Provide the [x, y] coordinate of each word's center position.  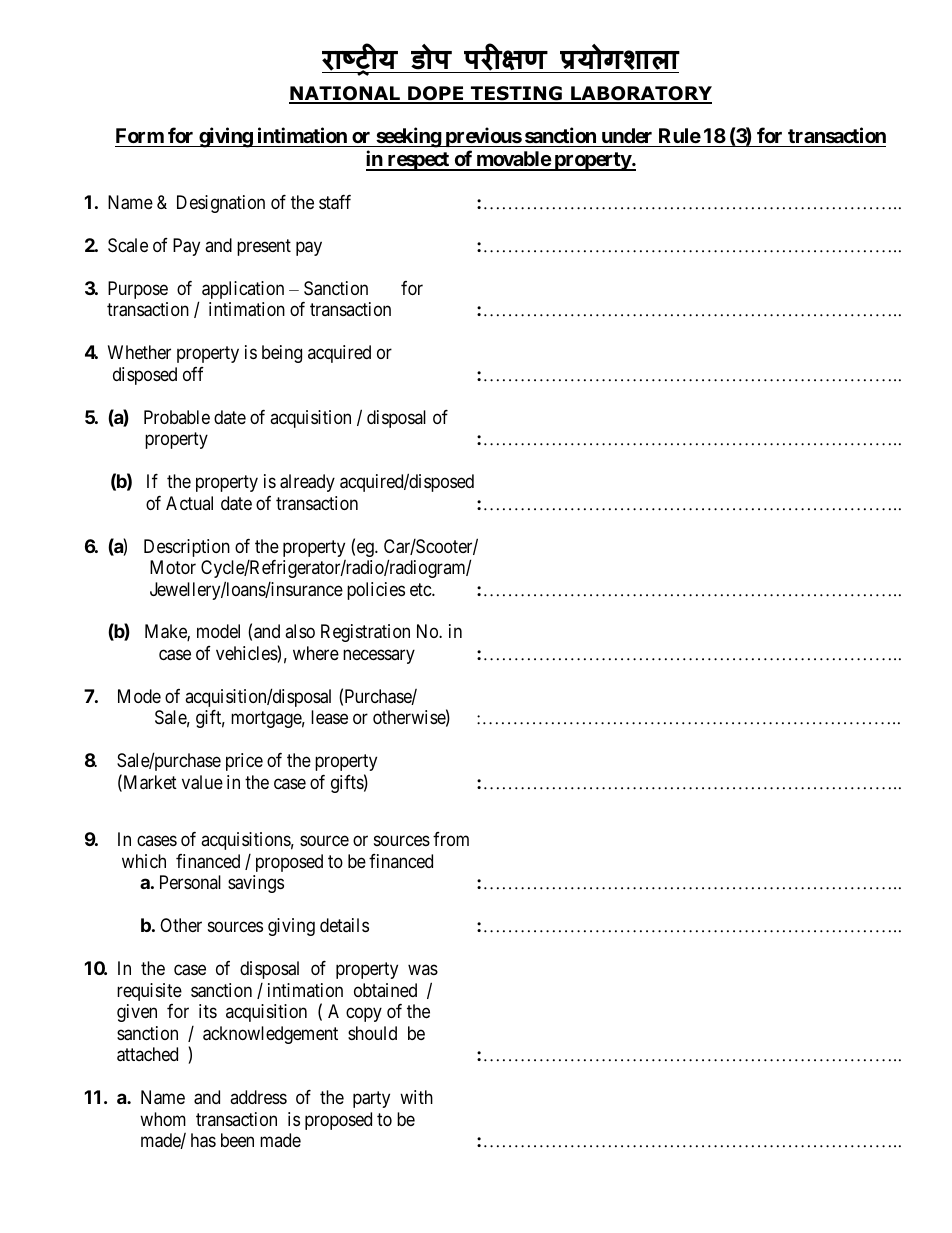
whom [163, 1119]
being [282, 354]
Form [140, 135]
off [193, 374]
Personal [190, 882]
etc [421, 589]
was [423, 970]
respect [418, 161]
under [627, 135]
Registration [365, 633]
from [451, 839]
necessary [379, 656]
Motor [173, 567]
